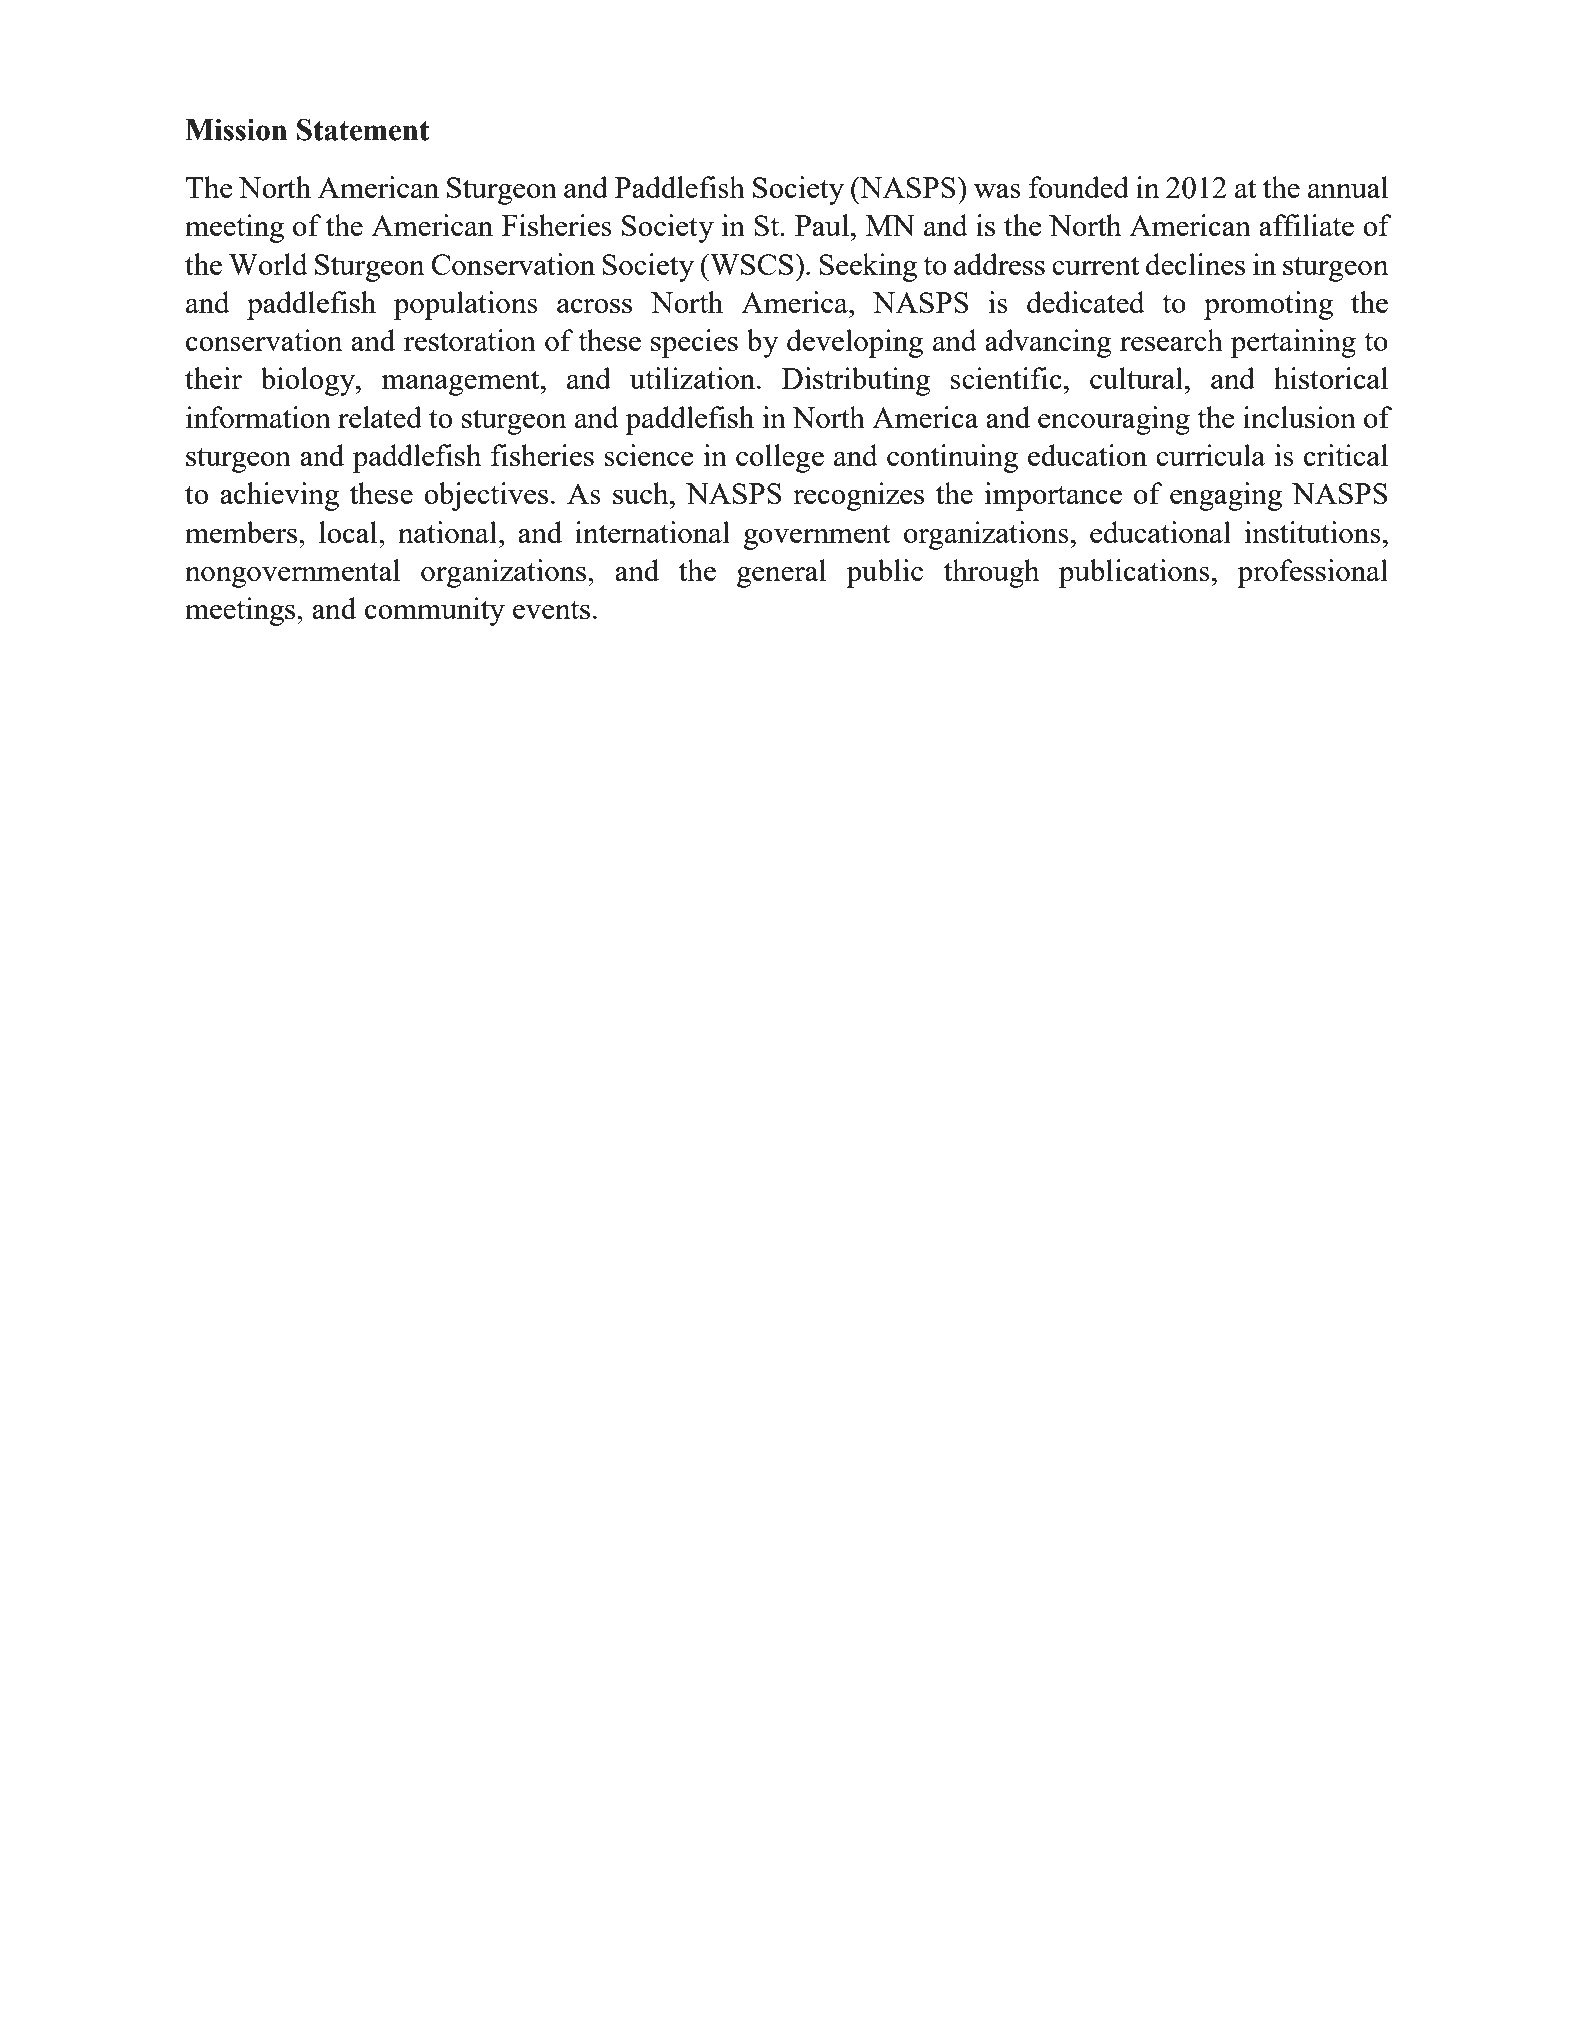 The image size is (1574, 2036). Describe the element at coordinates (435, 611) in the screenshot. I see `community` at that location.
